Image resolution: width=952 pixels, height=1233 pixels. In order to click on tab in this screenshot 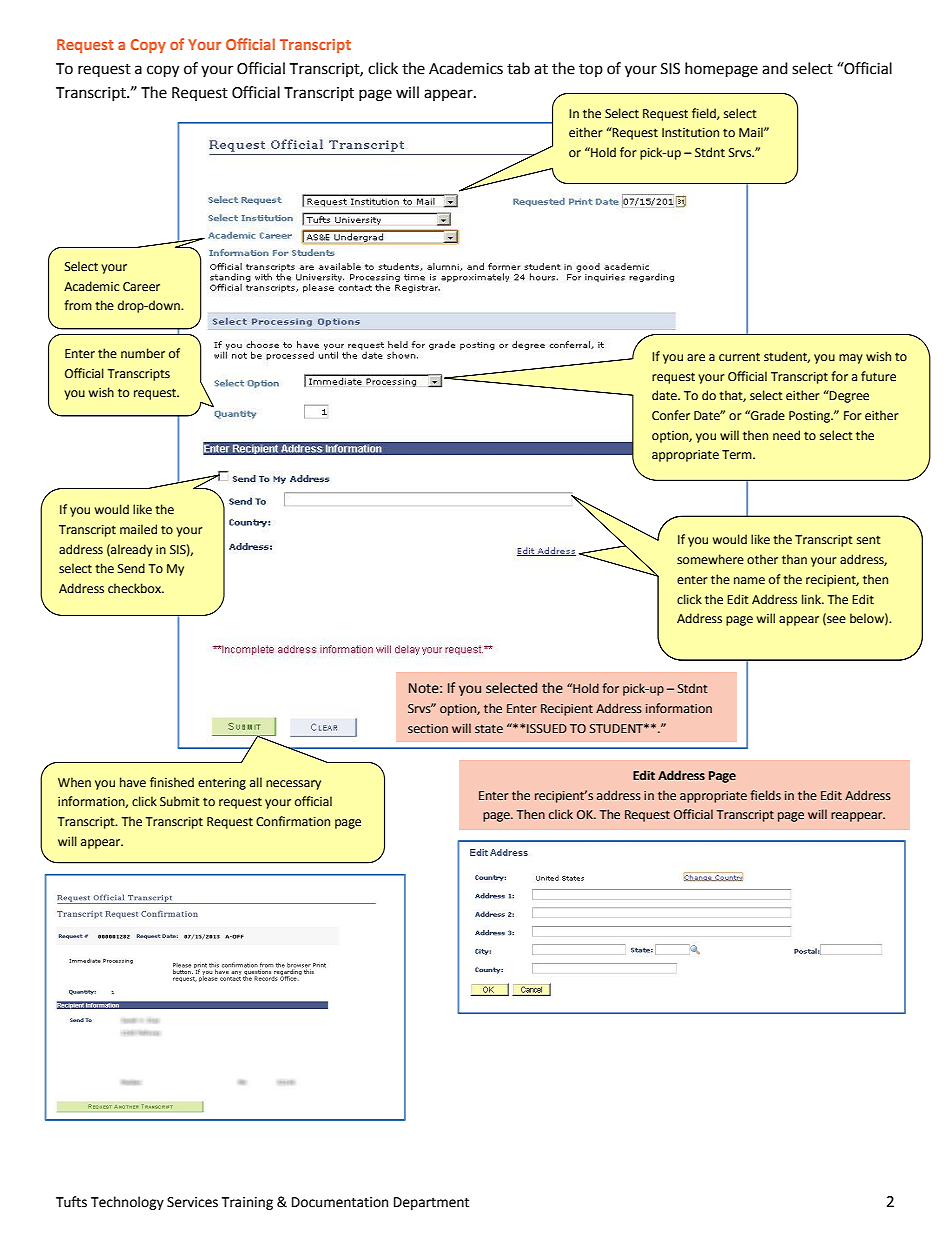, I will do `click(518, 68)`.
